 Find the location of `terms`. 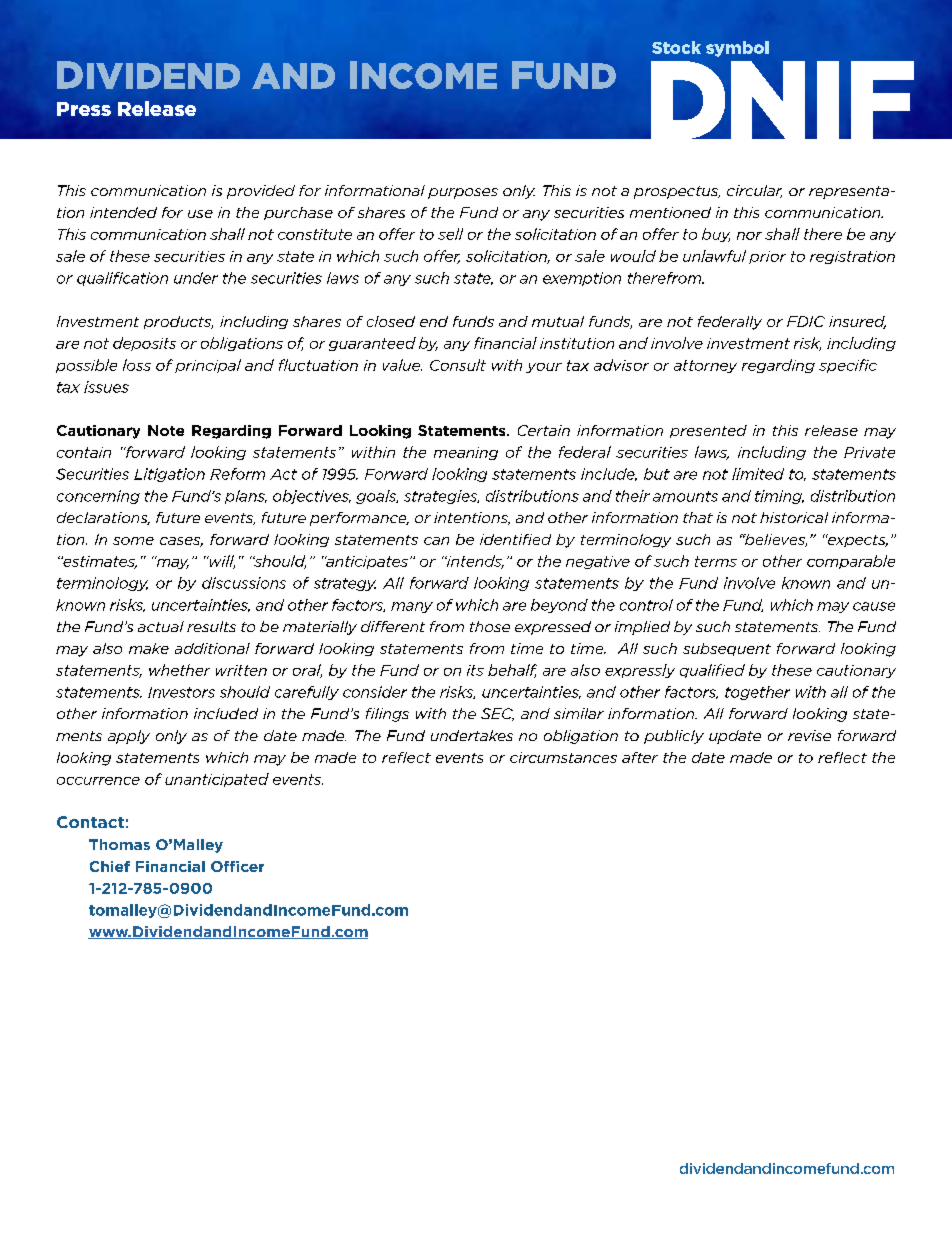

terms is located at coordinates (716, 561).
